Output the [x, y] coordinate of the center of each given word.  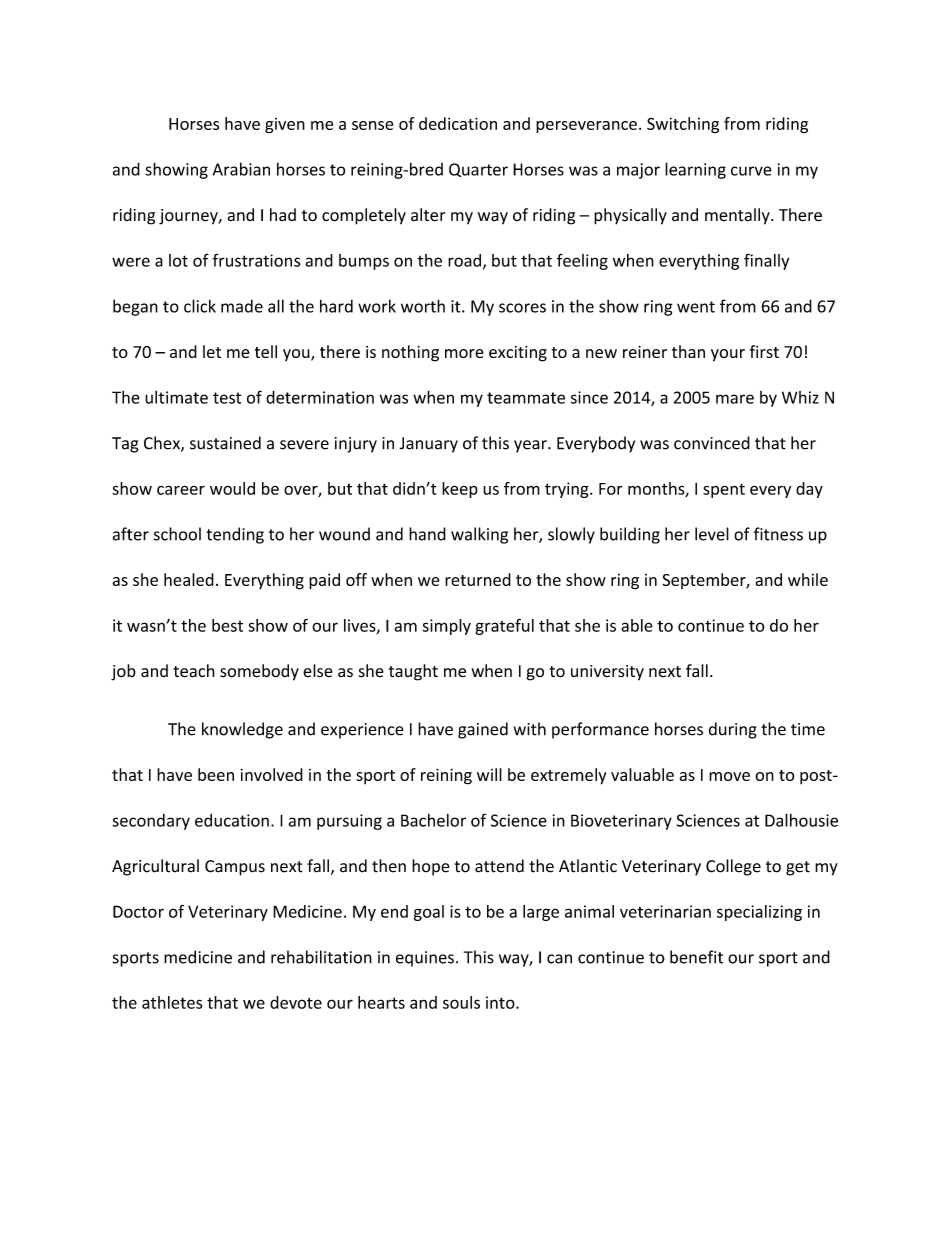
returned [478, 579]
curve [751, 171]
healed [189, 579]
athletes [172, 1002]
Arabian [241, 169]
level [712, 534]
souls [461, 1002]
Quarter [478, 170]
